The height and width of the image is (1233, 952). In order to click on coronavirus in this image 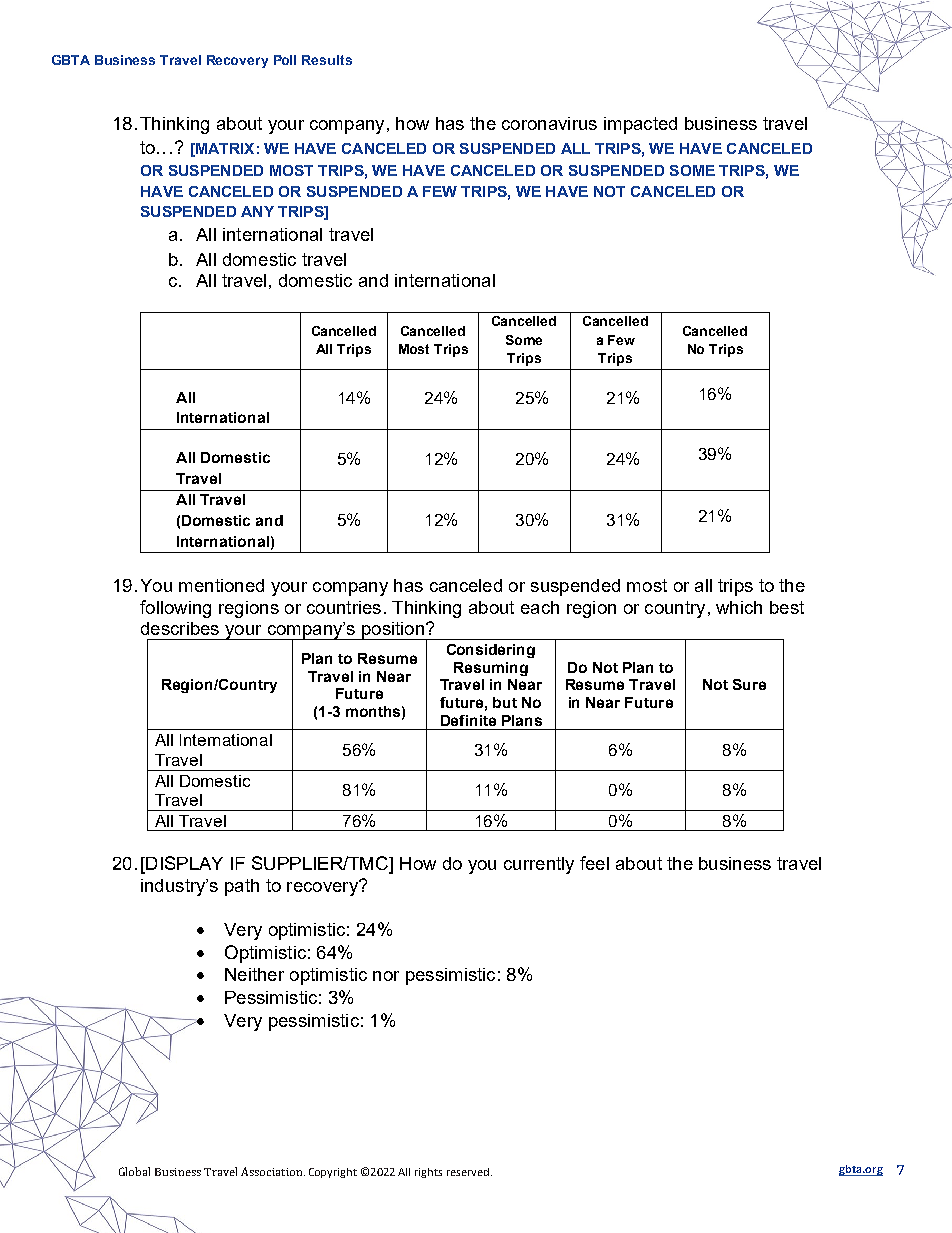, I will do `click(549, 123)`.
